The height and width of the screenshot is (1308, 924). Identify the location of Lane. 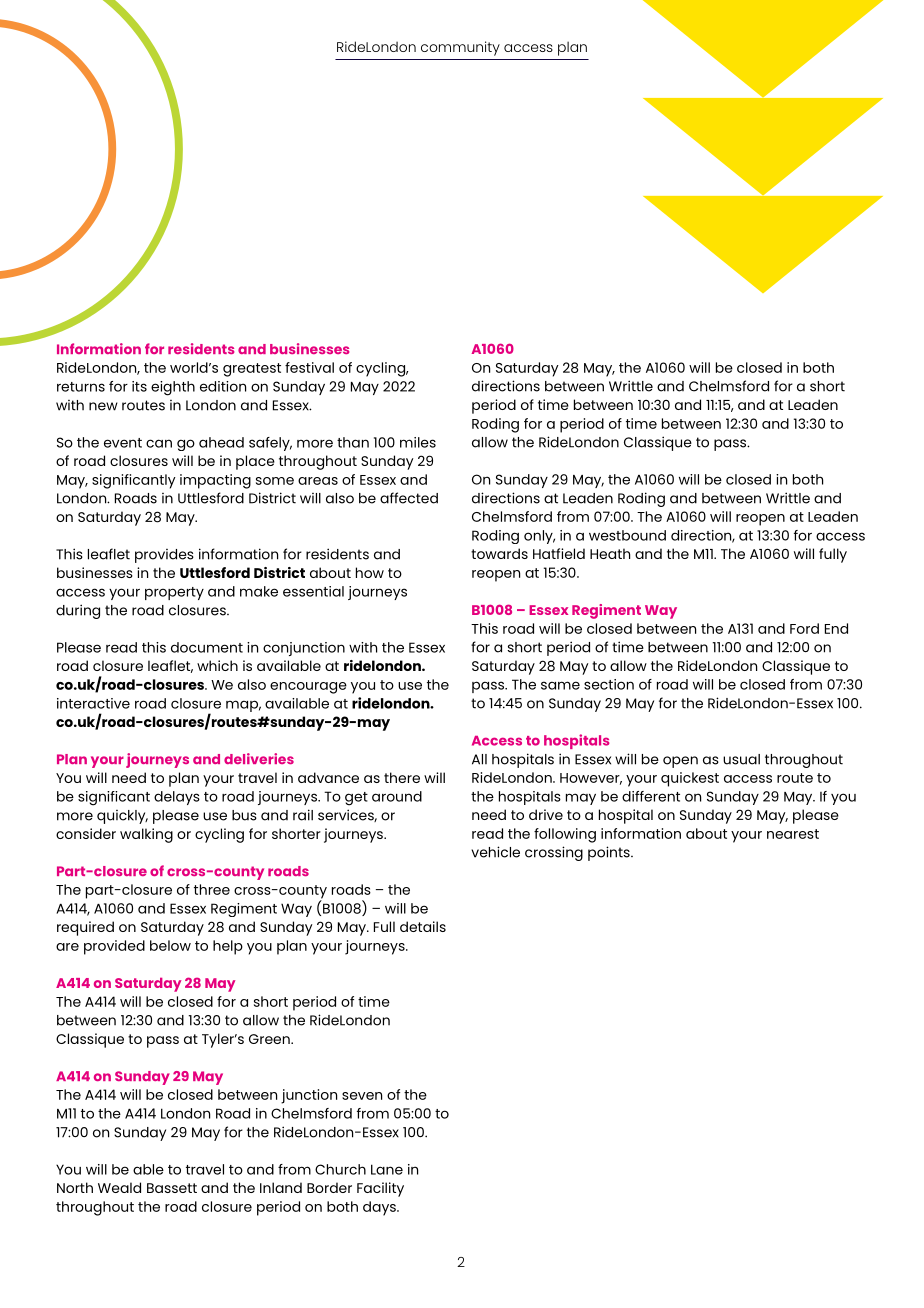
(387, 1169).
